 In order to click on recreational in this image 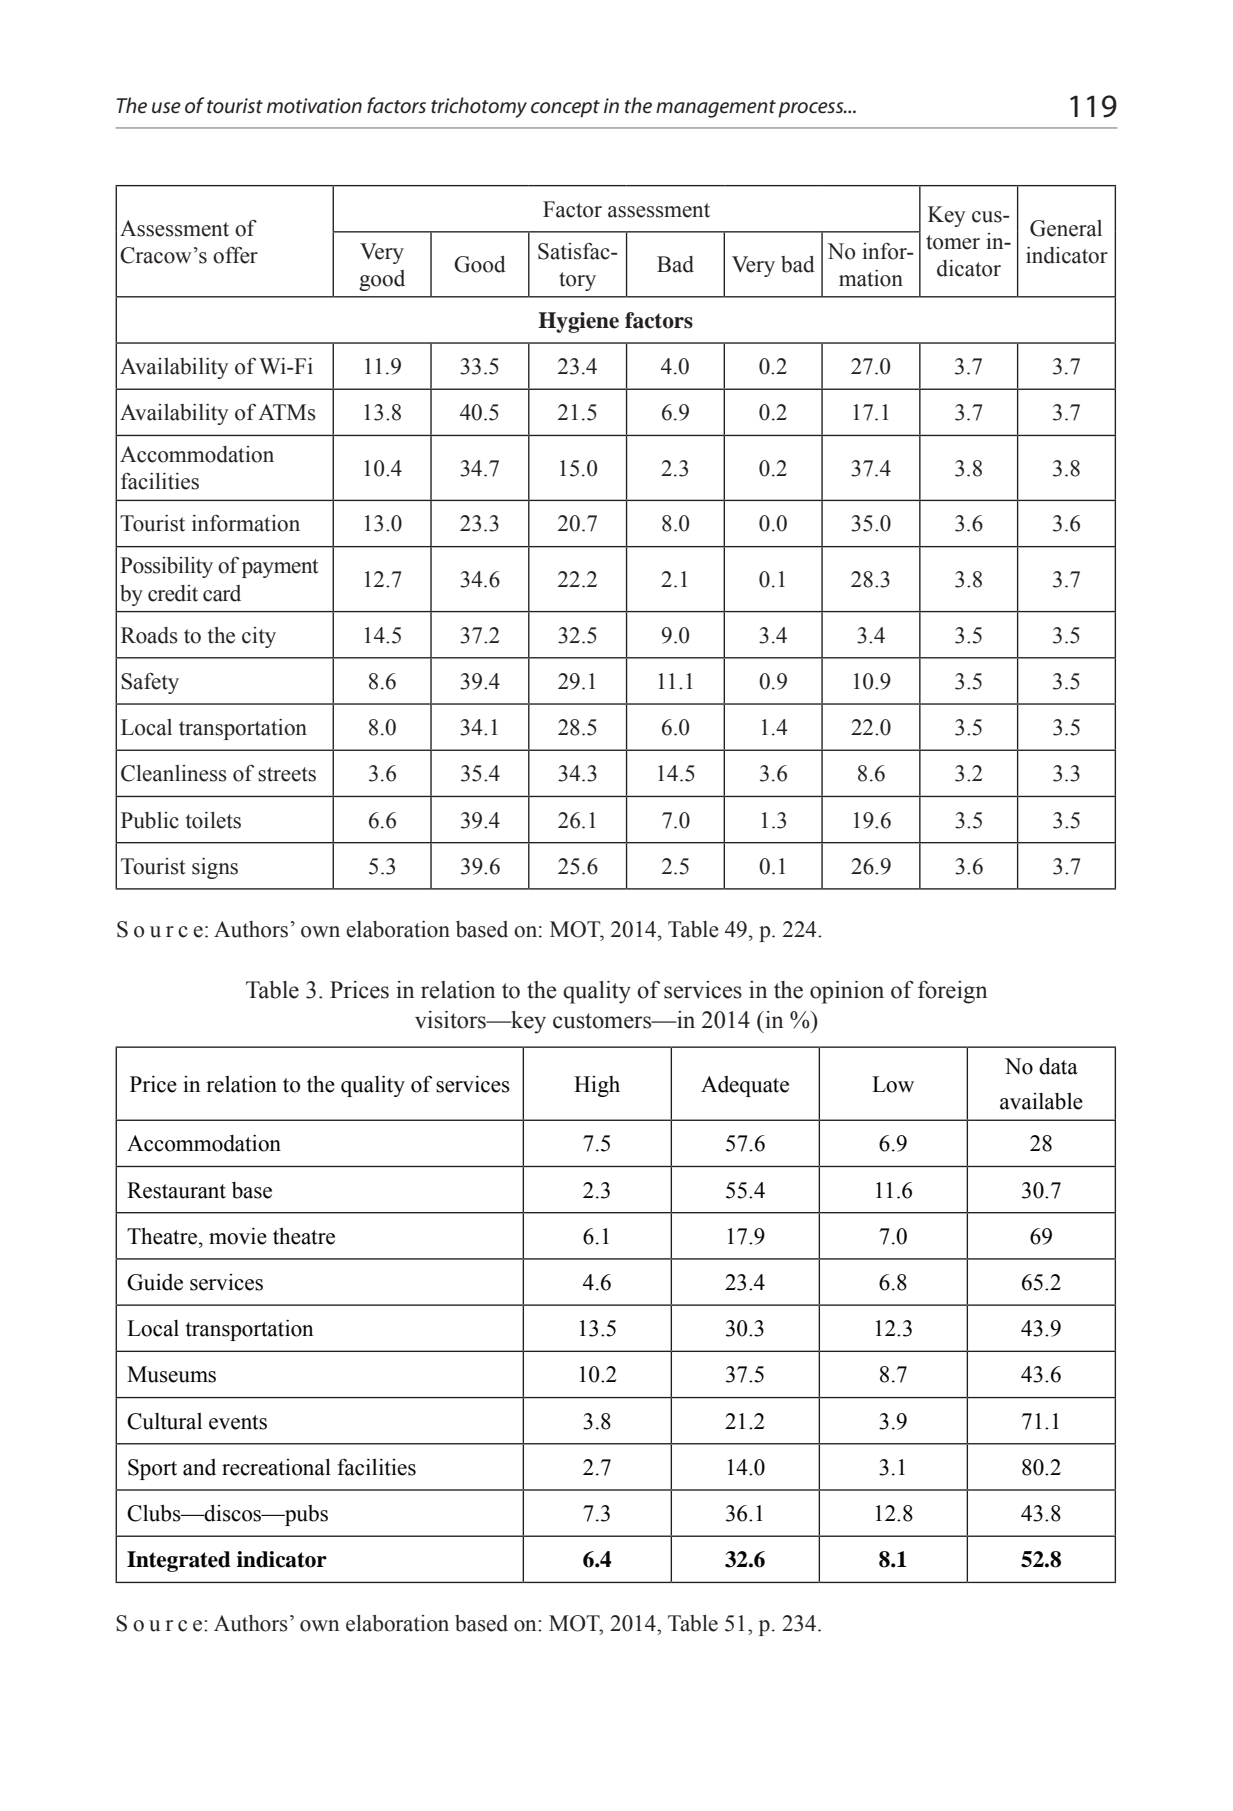, I will do `click(276, 1467)`.
